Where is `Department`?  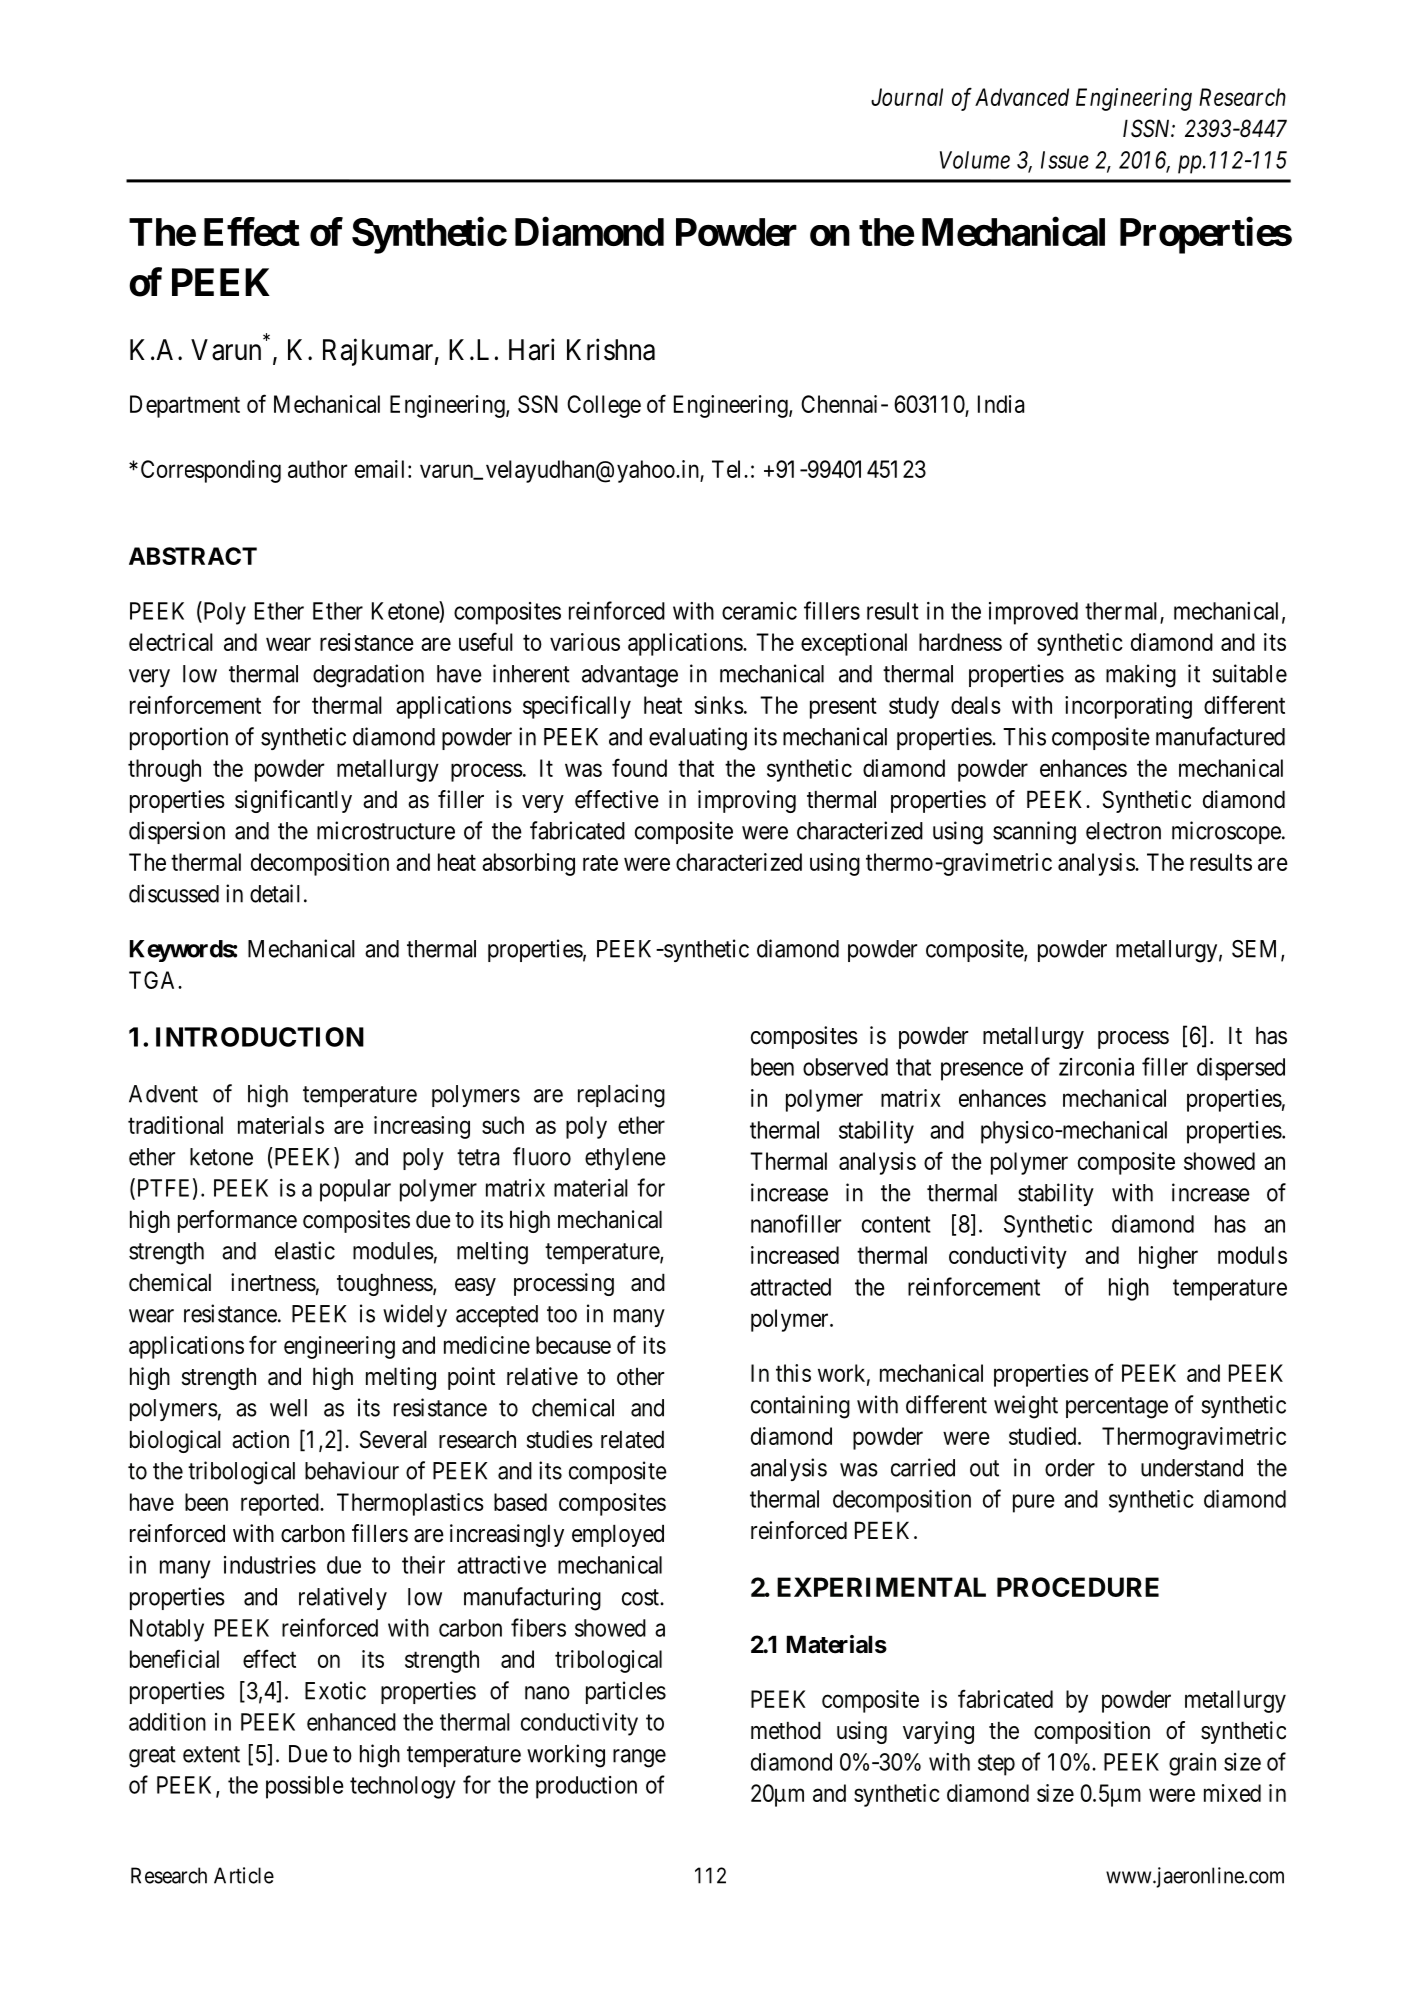
Department is located at coordinates (185, 406).
